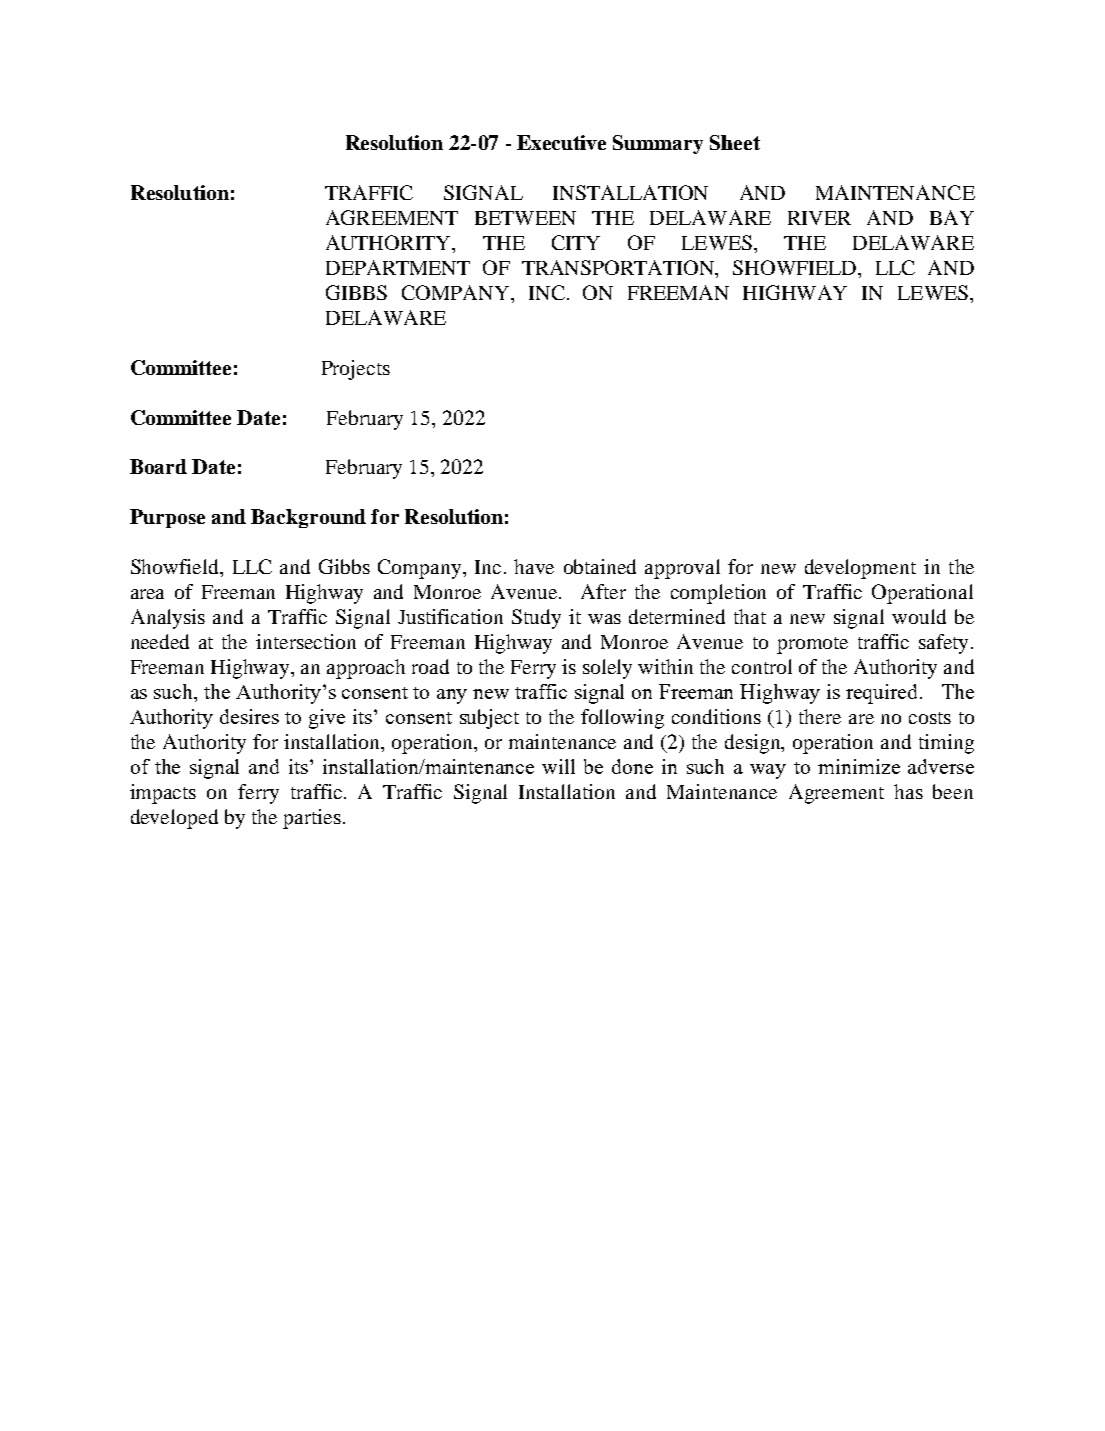 Image resolution: width=1105 pixels, height=1431 pixels. Describe the element at coordinates (398, 267) in the document. I see `DEPARTMENT` at that location.
